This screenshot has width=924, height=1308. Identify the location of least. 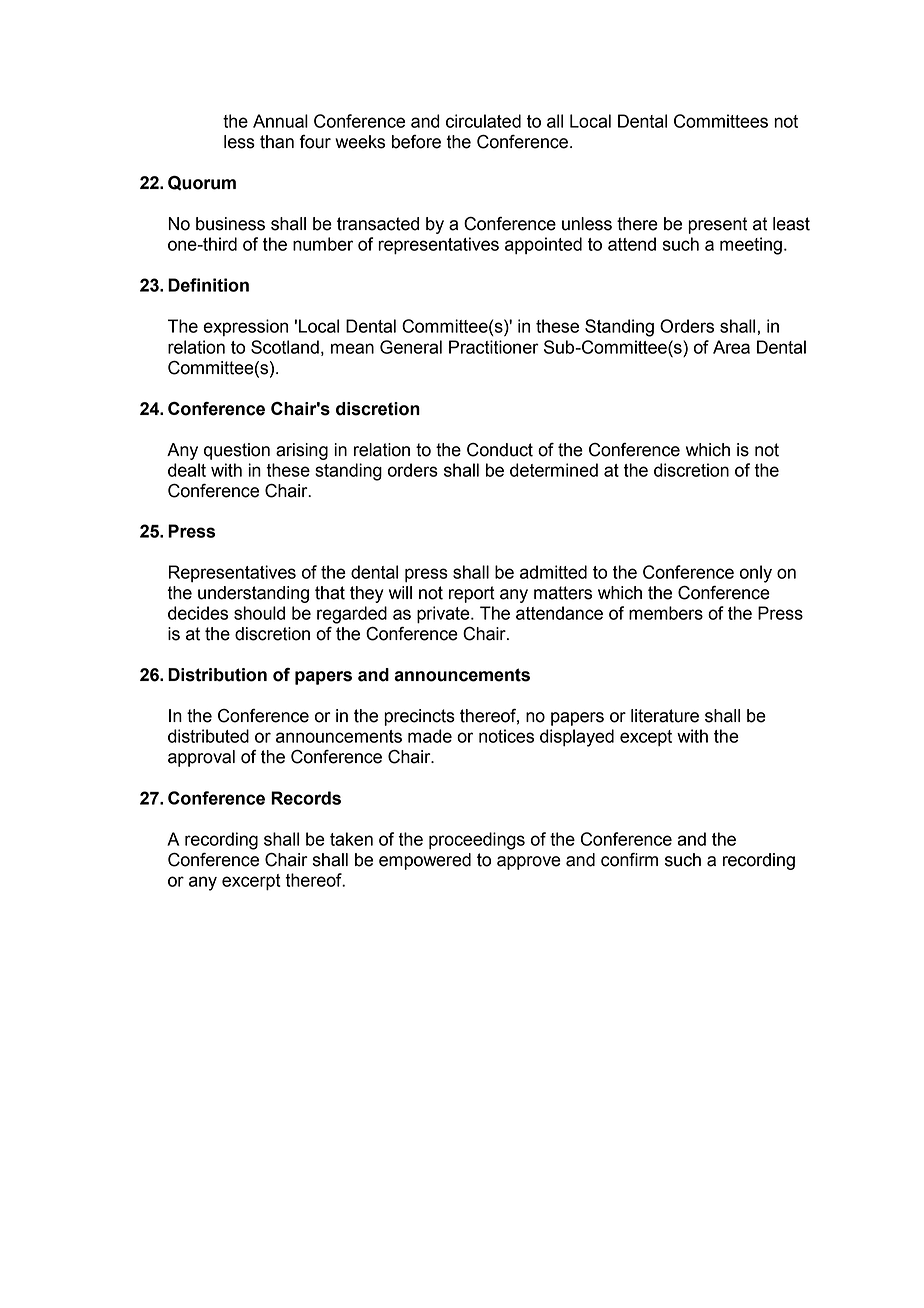
(791, 224).
